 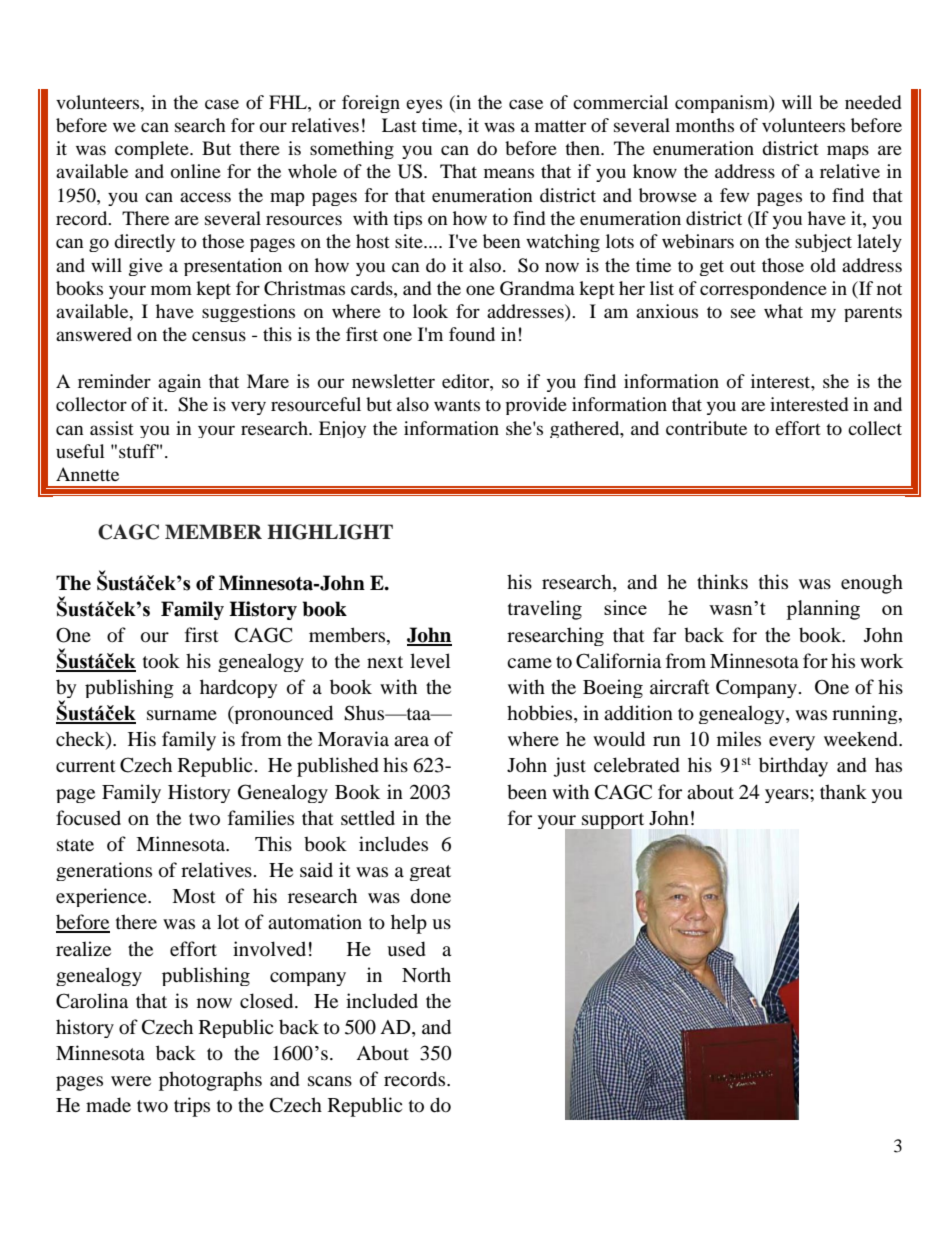 What do you see at coordinates (706, 428) in the document?
I see `contribute` at bounding box center [706, 428].
